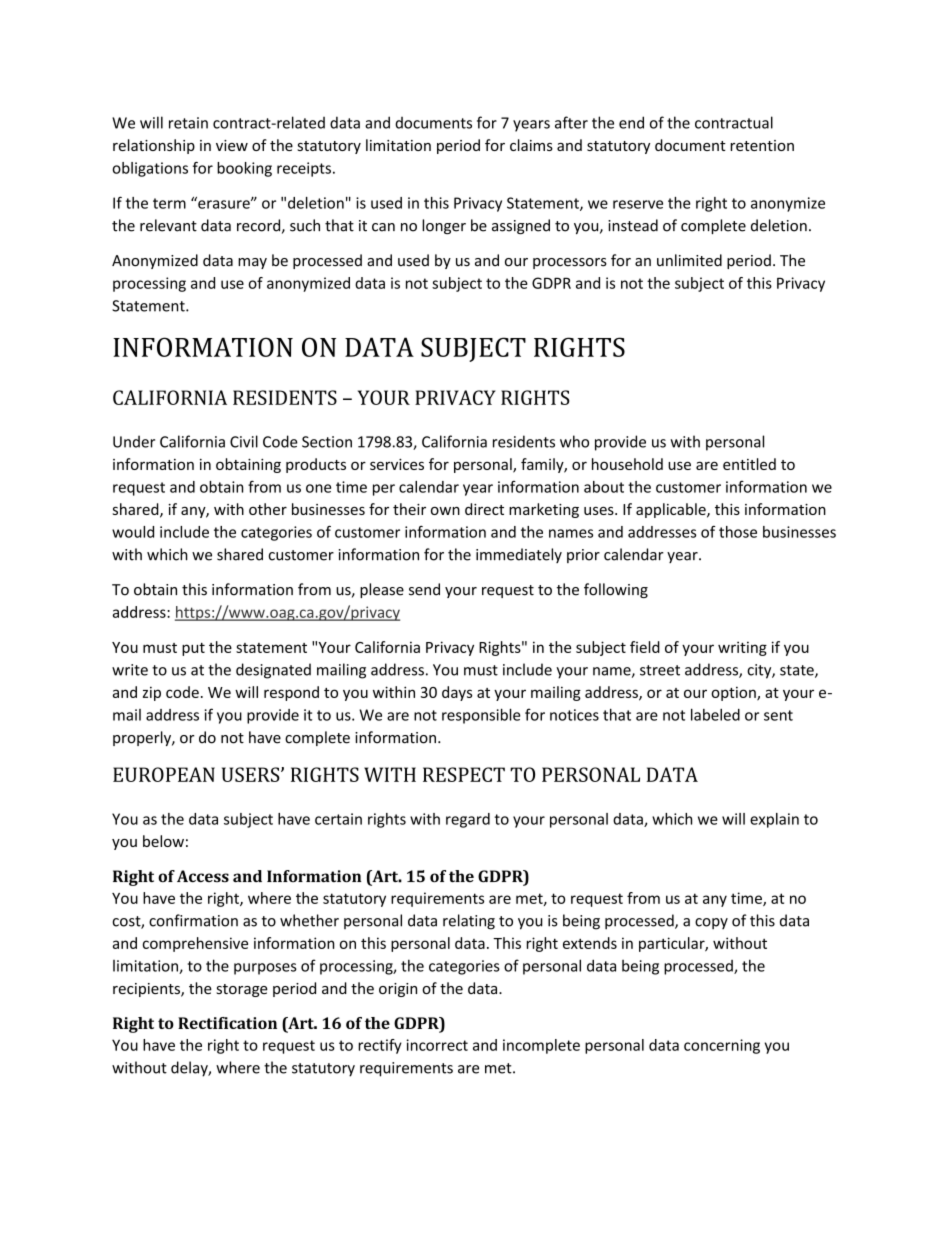 This page has height=1233, width=952. I want to click on those, so click(738, 532).
